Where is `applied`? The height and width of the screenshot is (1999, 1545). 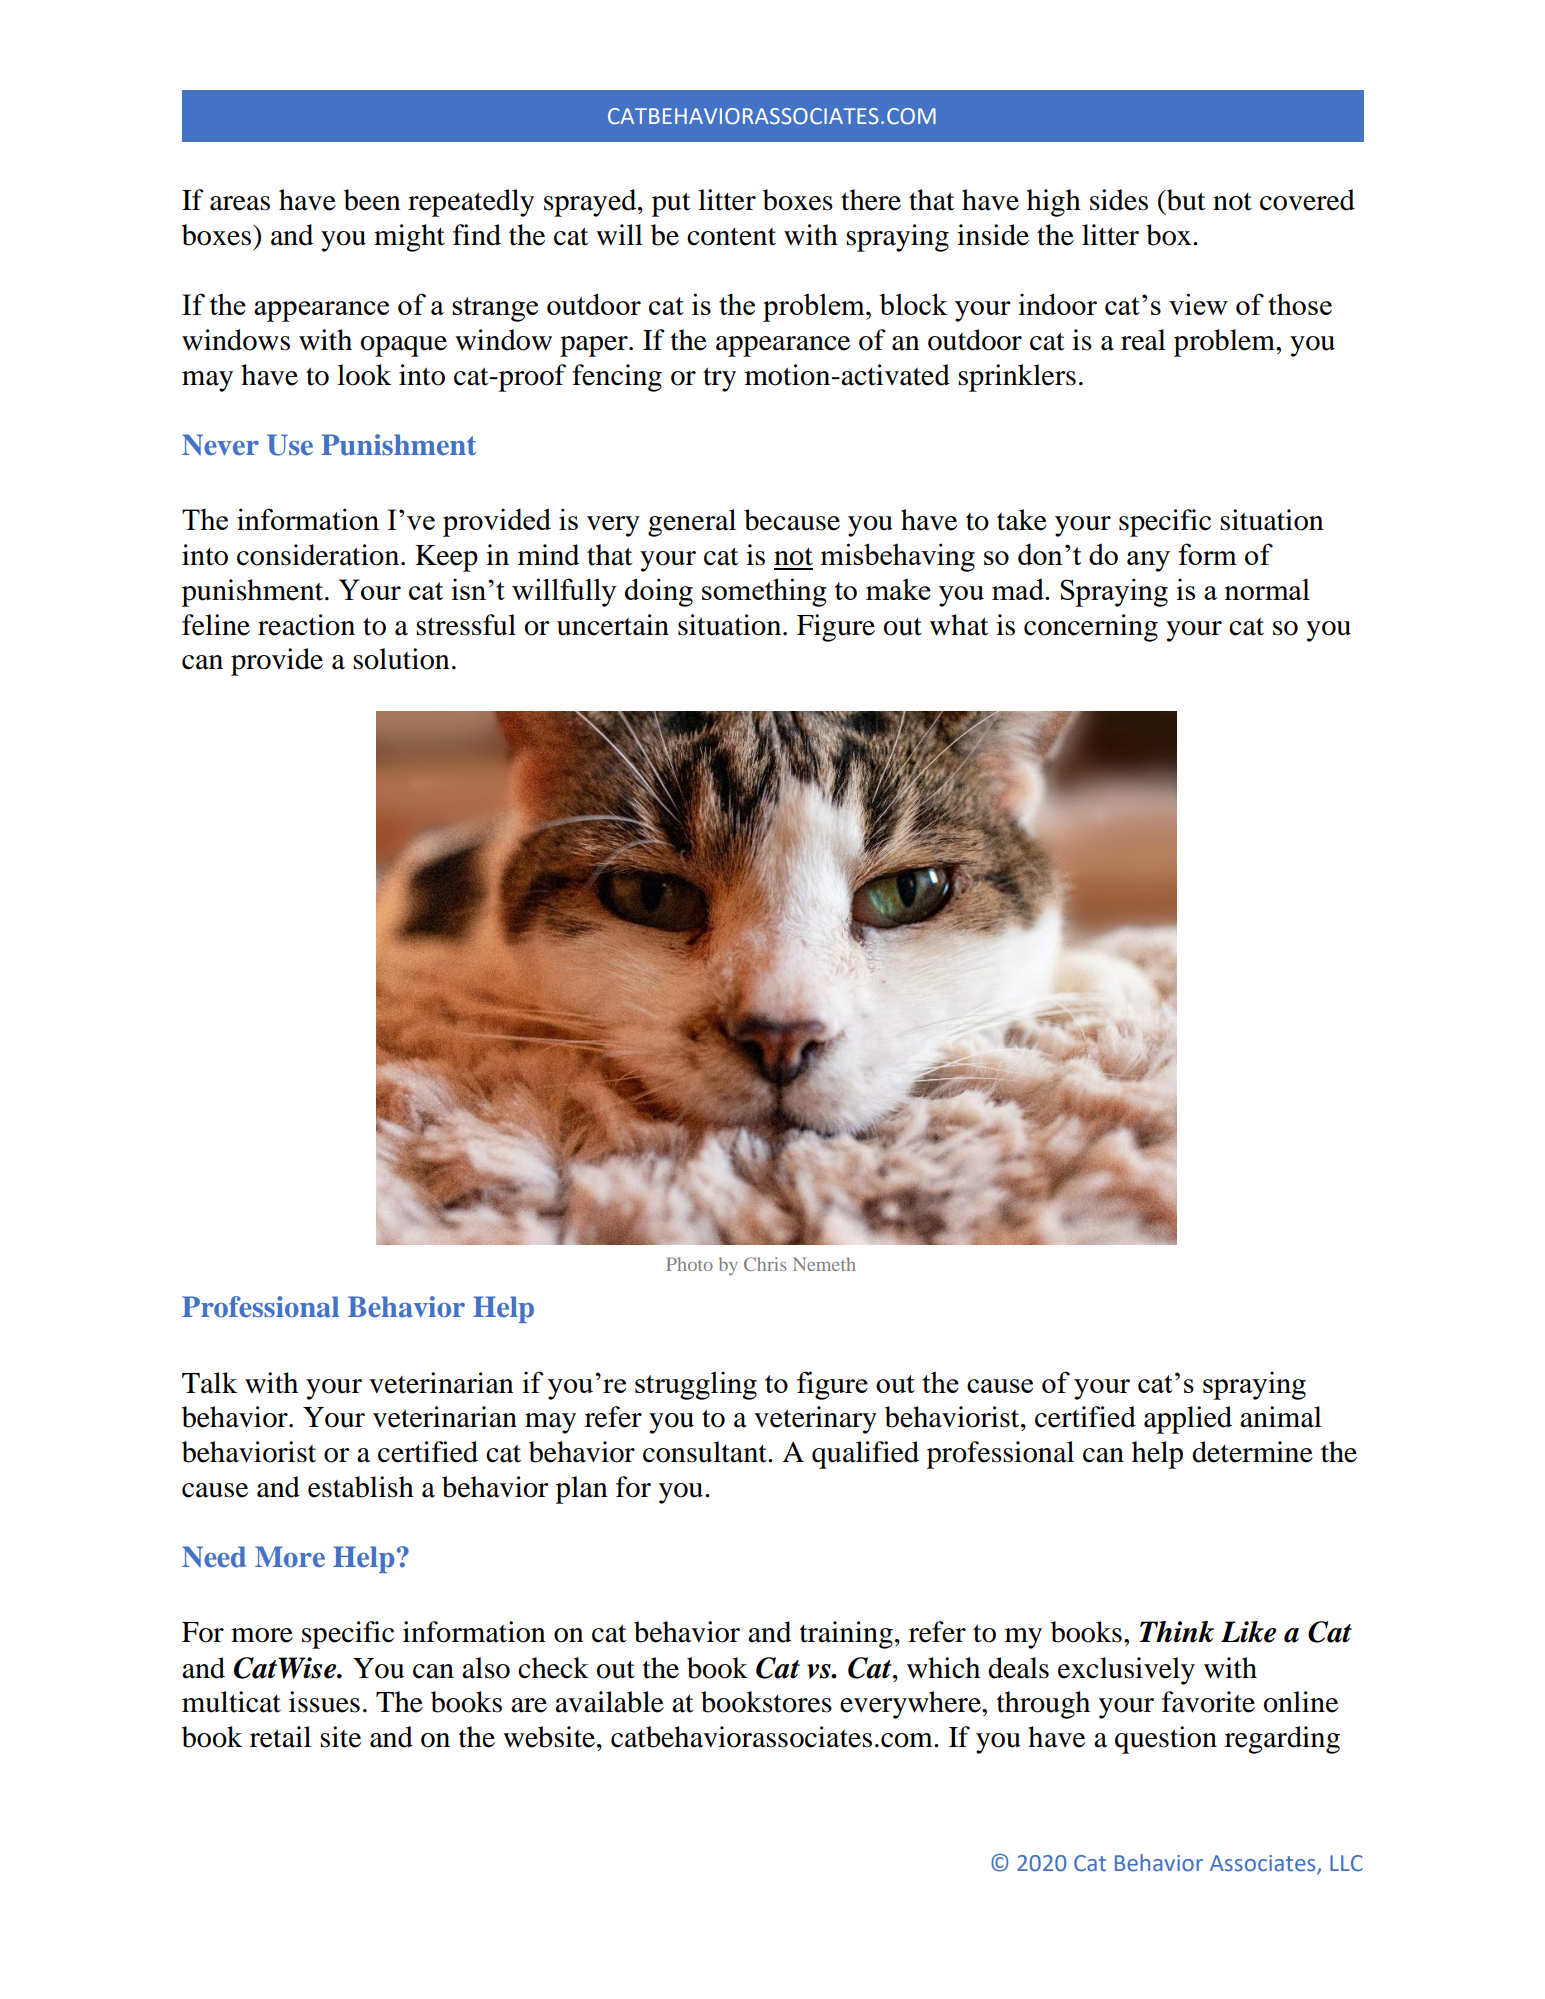
applied is located at coordinates (1188, 1420).
